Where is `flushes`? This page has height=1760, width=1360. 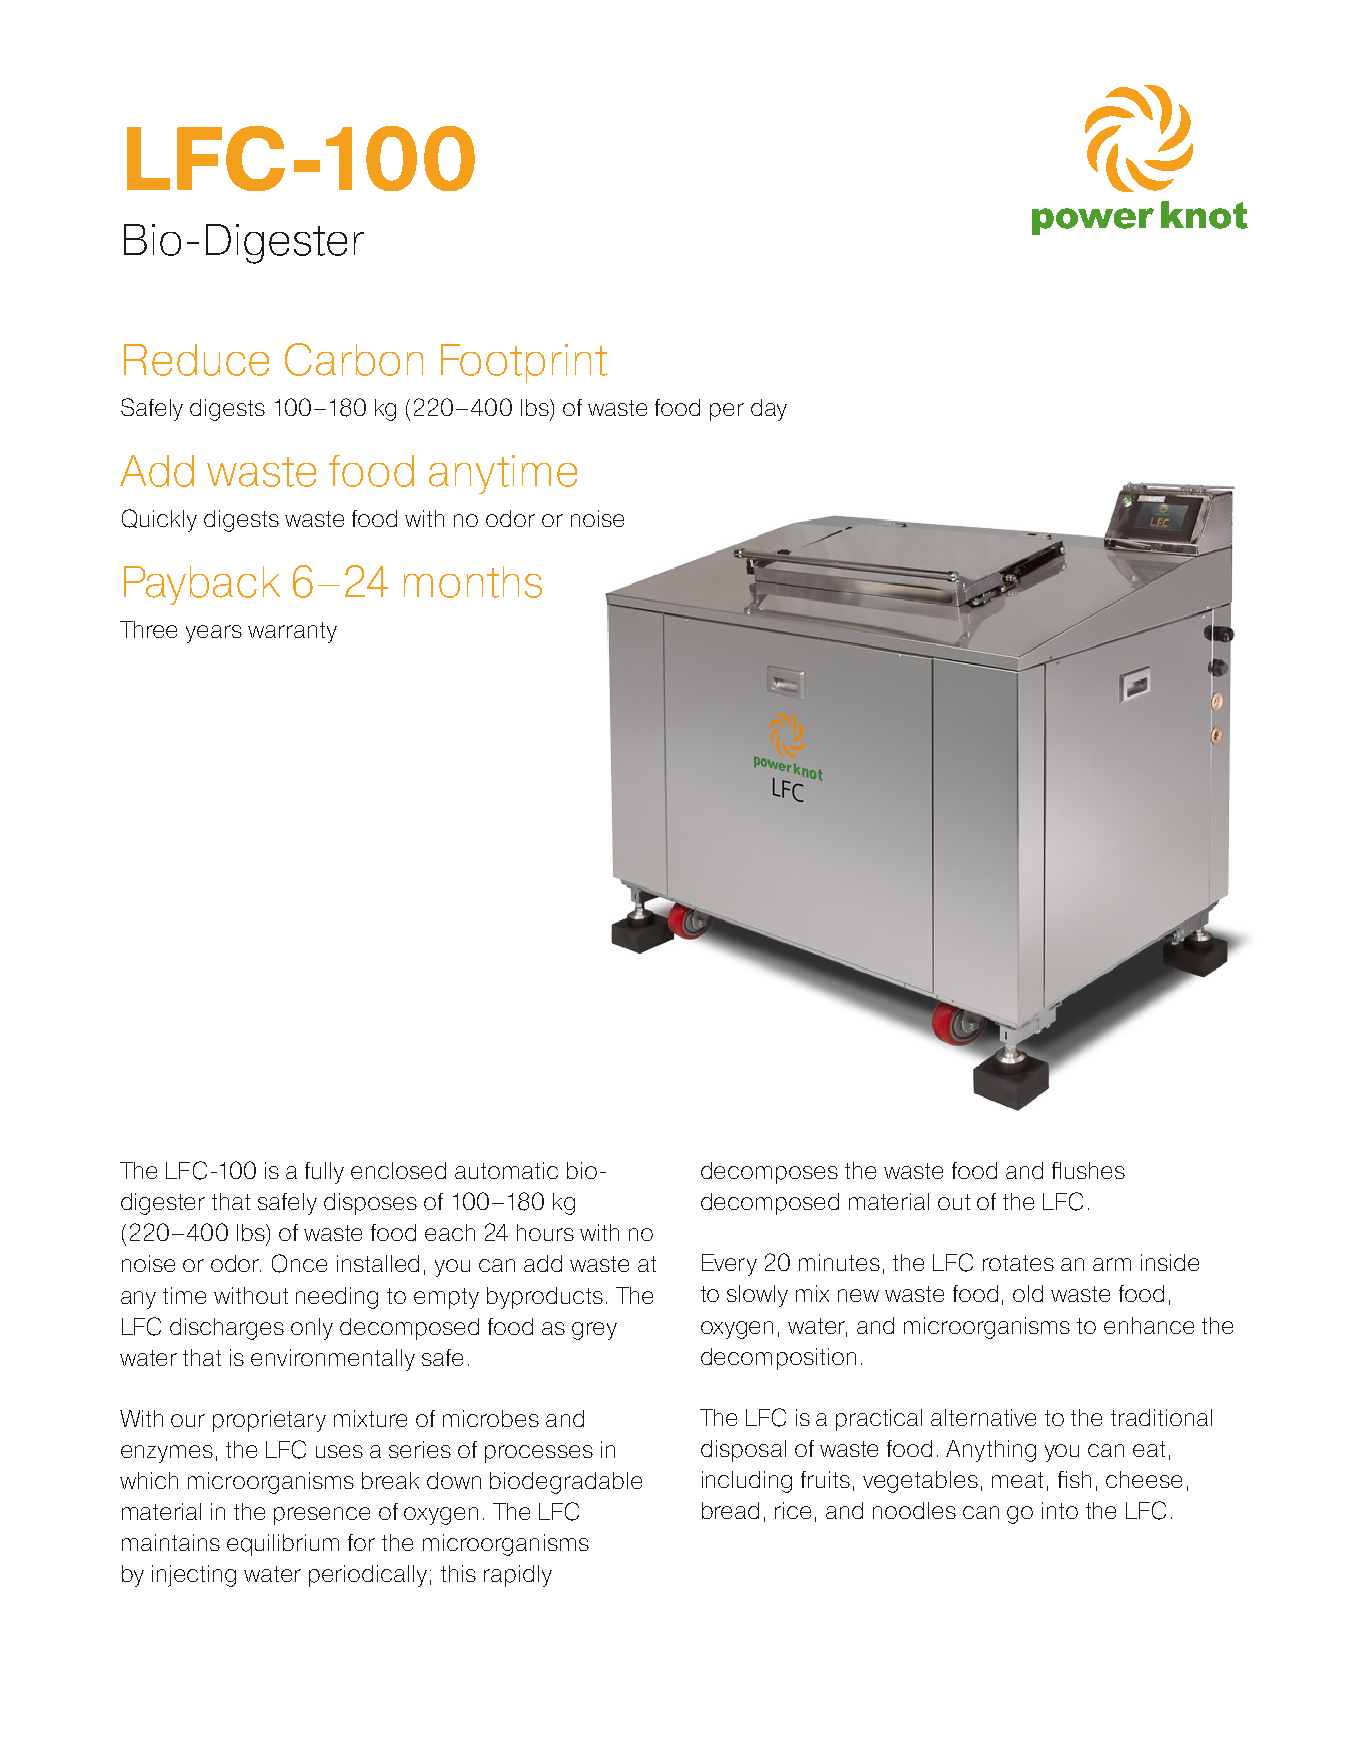
flushes is located at coordinates (1088, 1170).
